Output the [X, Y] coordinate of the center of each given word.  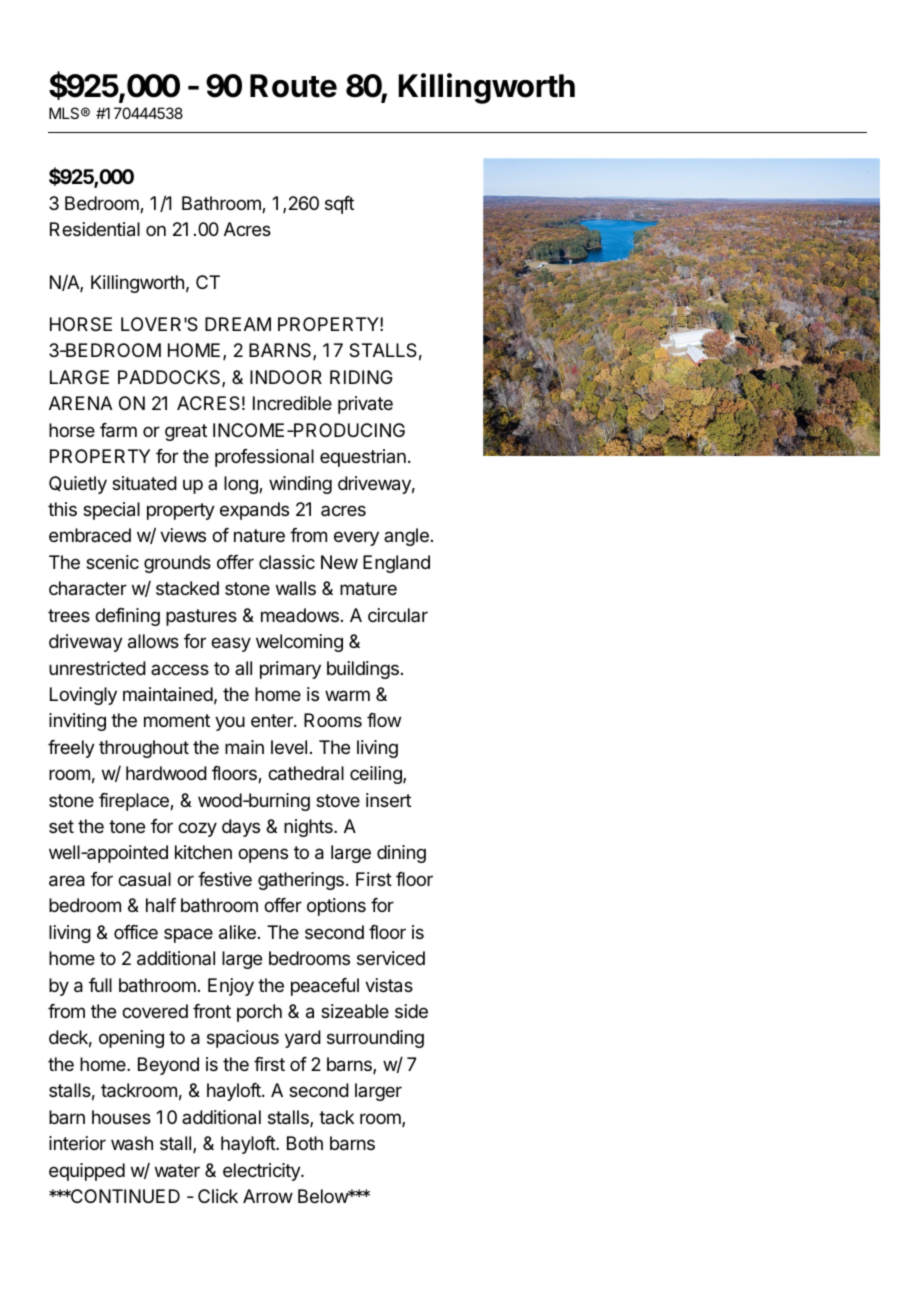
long [242, 485]
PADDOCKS [170, 378]
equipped [87, 1172]
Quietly [78, 485]
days [241, 828]
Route [293, 86]
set [61, 826]
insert [388, 800]
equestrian [363, 458]
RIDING [361, 377]
